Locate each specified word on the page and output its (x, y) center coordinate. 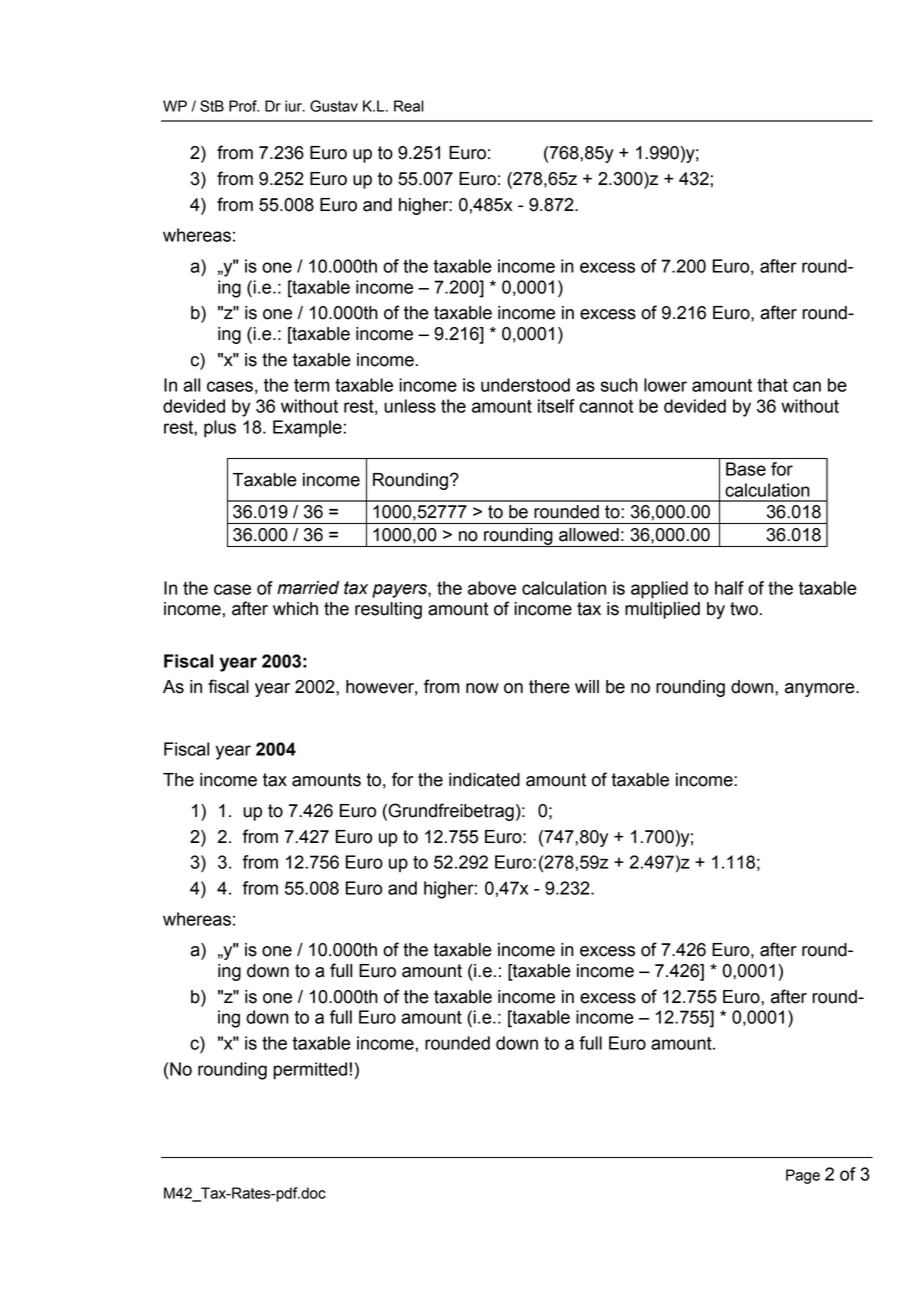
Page (803, 1176)
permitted (311, 1071)
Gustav (334, 106)
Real (409, 106)
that (772, 385)
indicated (484, 780)
